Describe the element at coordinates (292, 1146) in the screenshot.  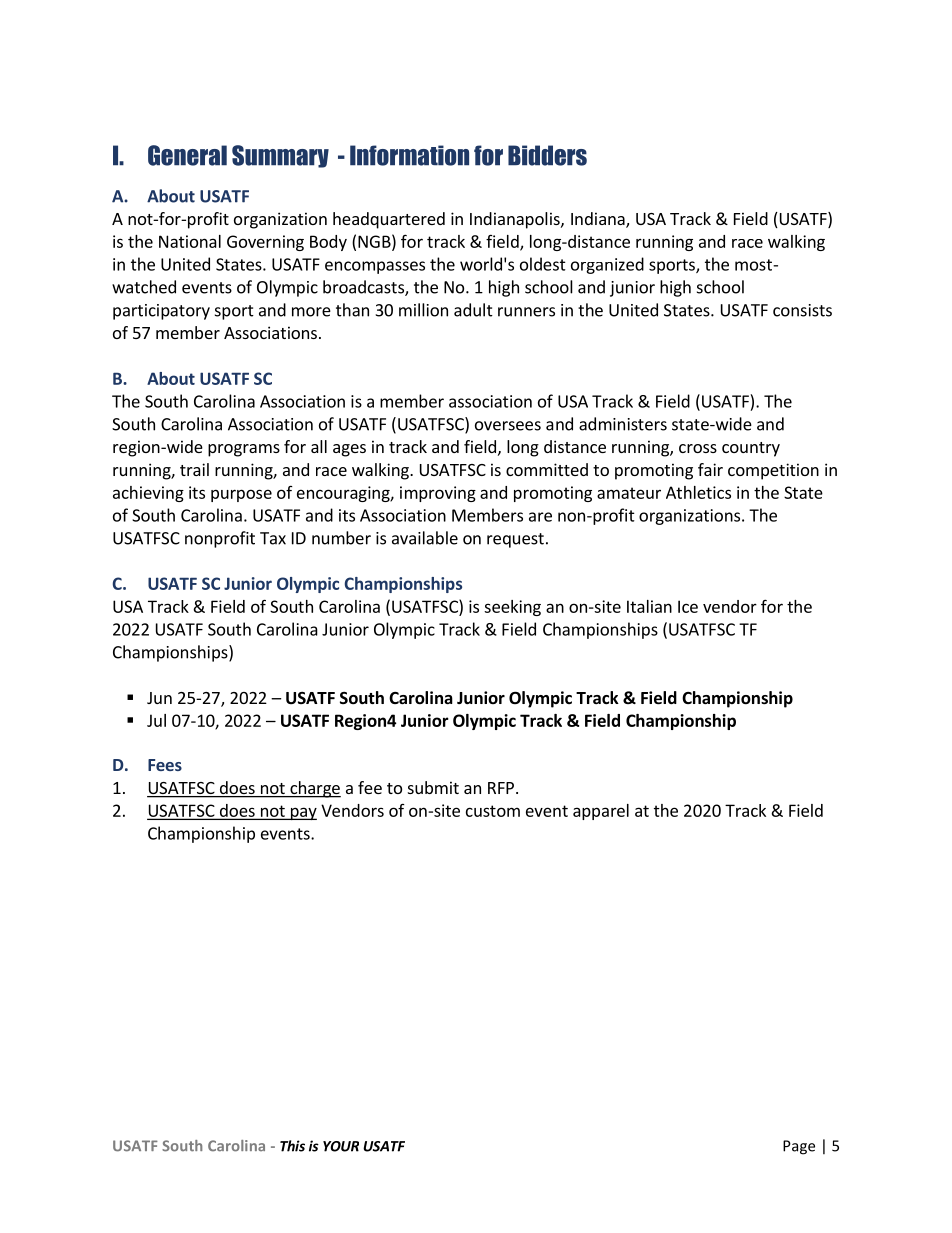
I see `This` at that location.
